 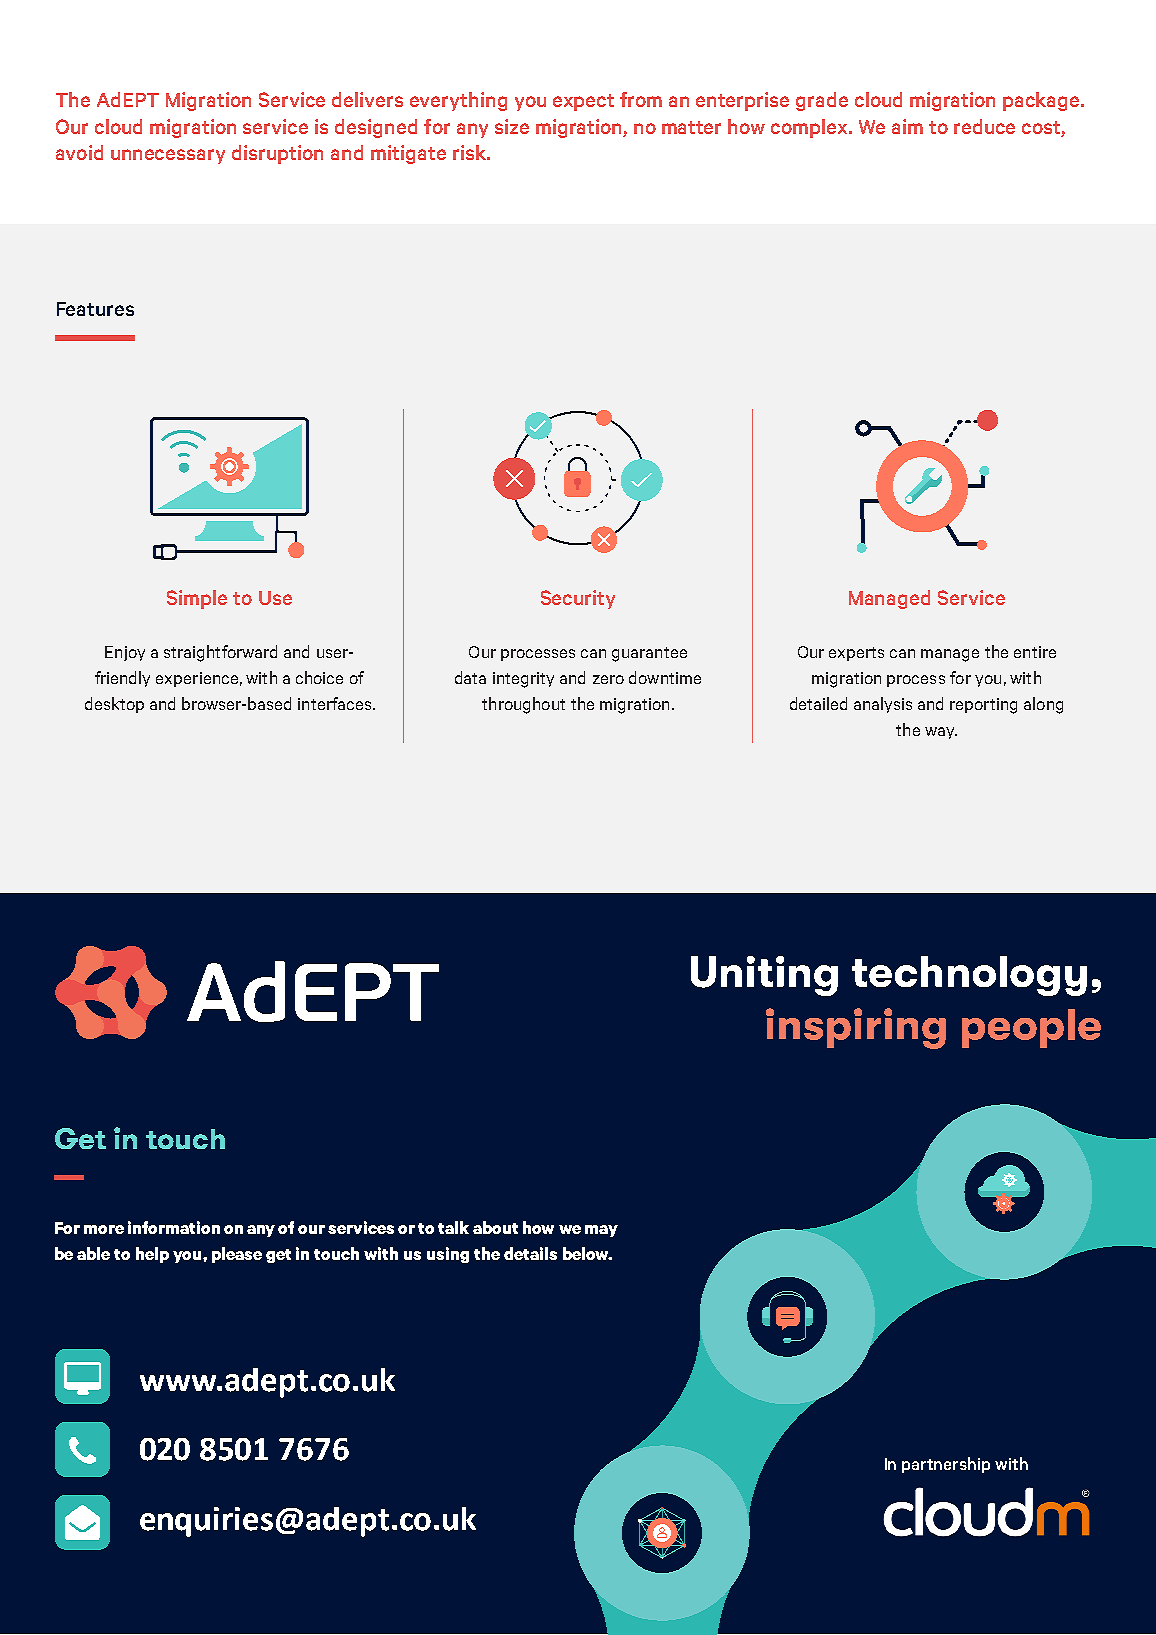 What do you see at coordinates (578, 599) in the image?
I see `Security` at bounding box center [578, 599].
